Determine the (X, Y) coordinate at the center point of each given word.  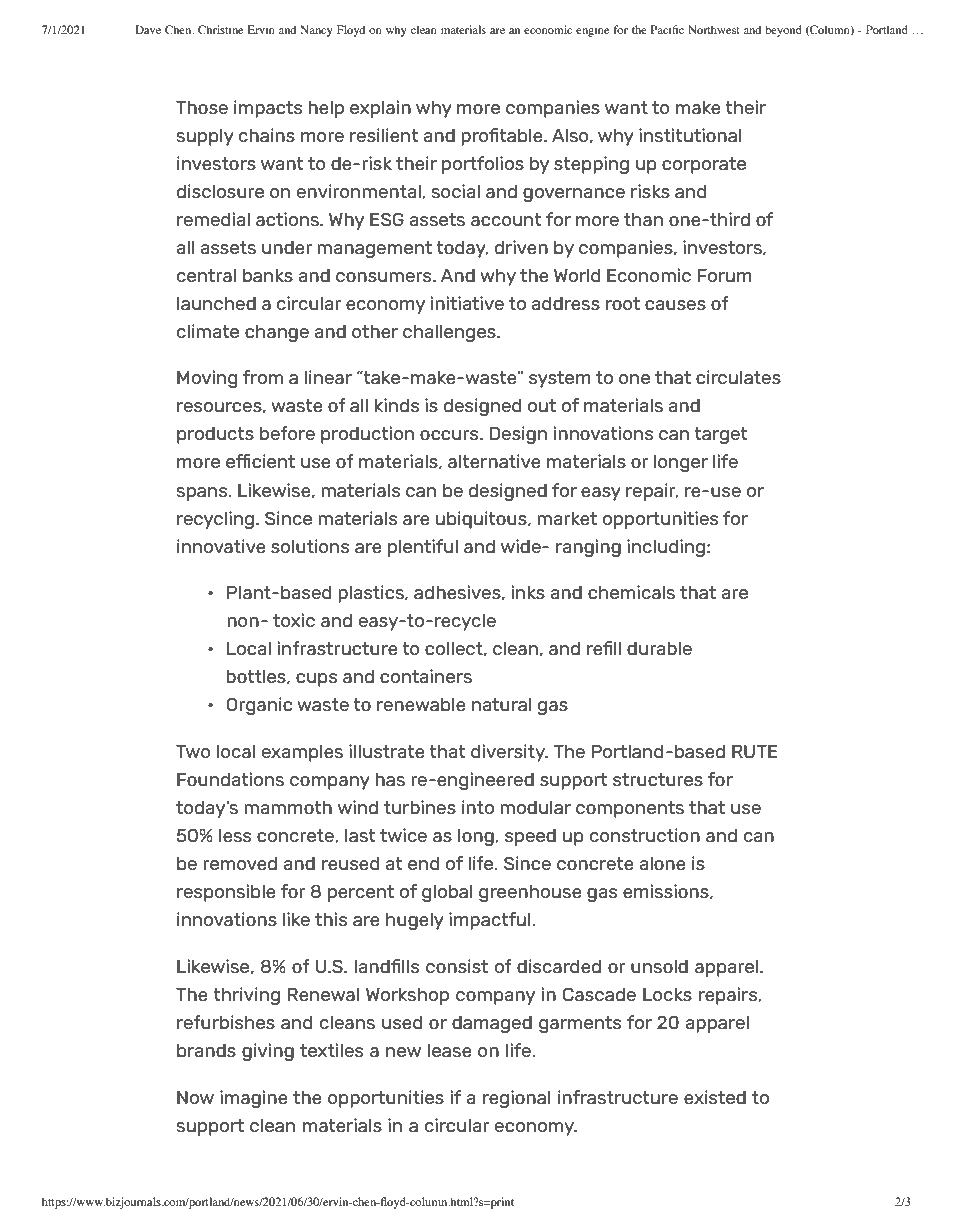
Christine (220, 29)
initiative (467, 303)
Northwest (714, 29)
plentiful (423, 548)
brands (206, 1050)
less (235, 835)
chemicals (631, 592)
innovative (221, 546)
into (478, 807)
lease (450, 1050)
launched (216, 303)
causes (675, 305)
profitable (503, 137)
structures (658, 779)
